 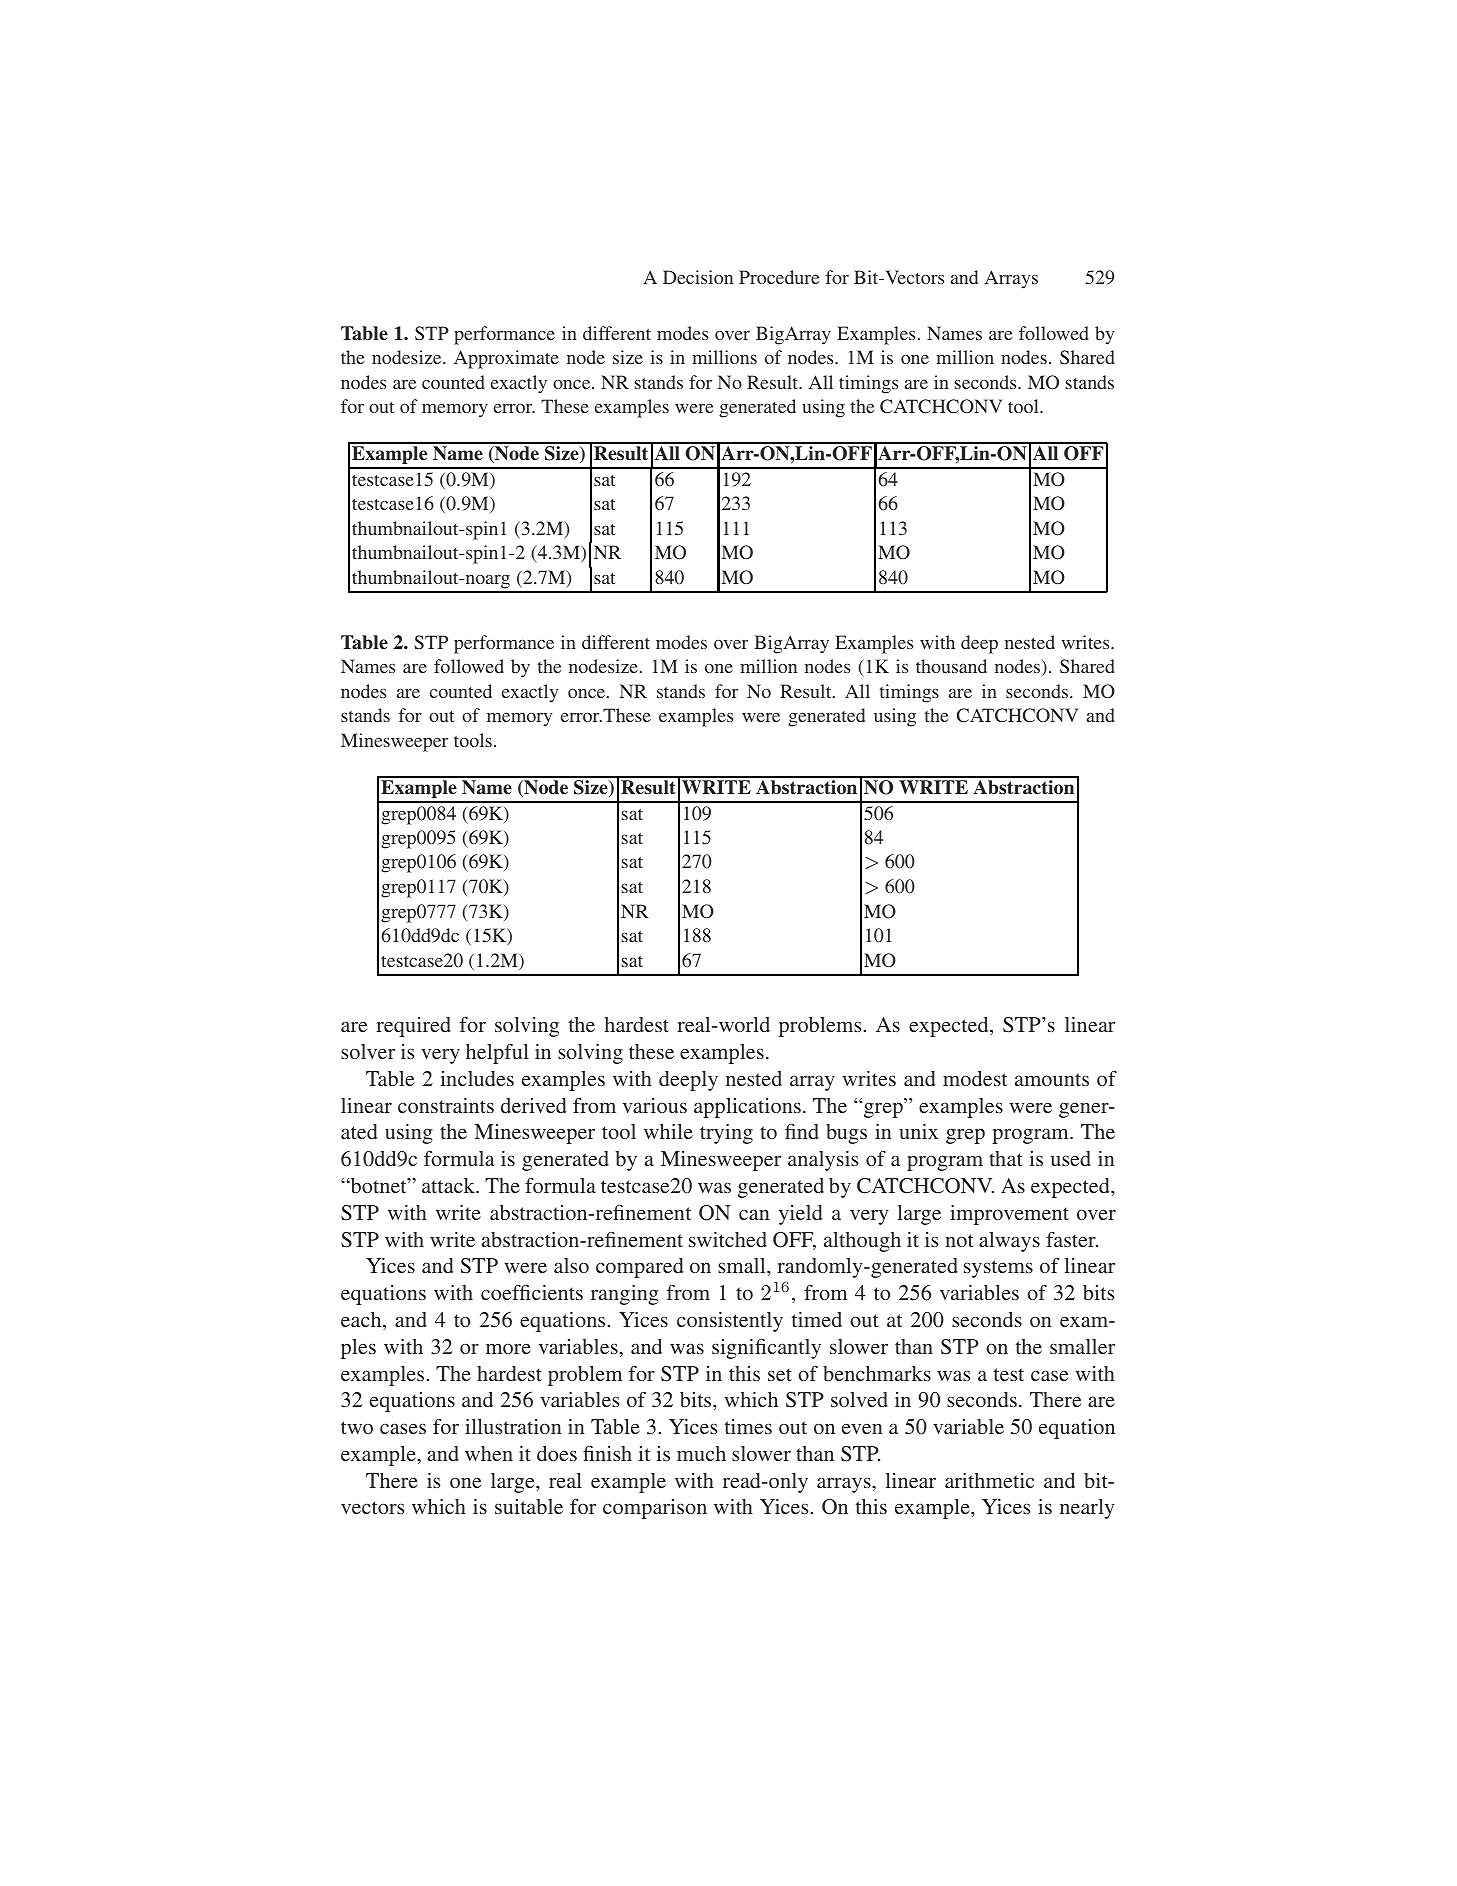 What do you see at coordinates (701, 1453) in the document?
I see `much` at bounding box center [701, 1453].
